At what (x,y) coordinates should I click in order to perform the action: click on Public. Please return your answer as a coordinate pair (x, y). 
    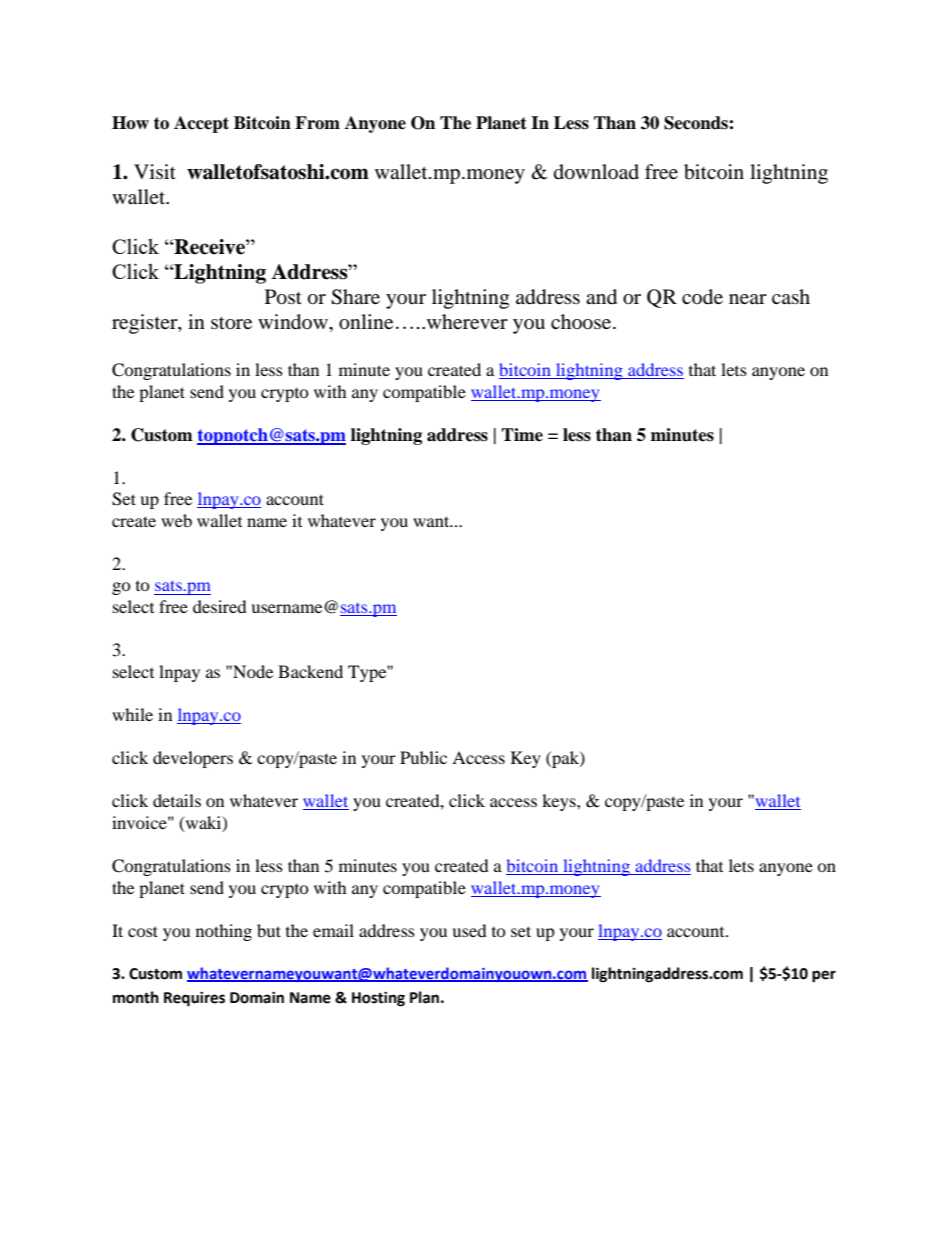
    Looking at the image, I should click on (423, 757).
